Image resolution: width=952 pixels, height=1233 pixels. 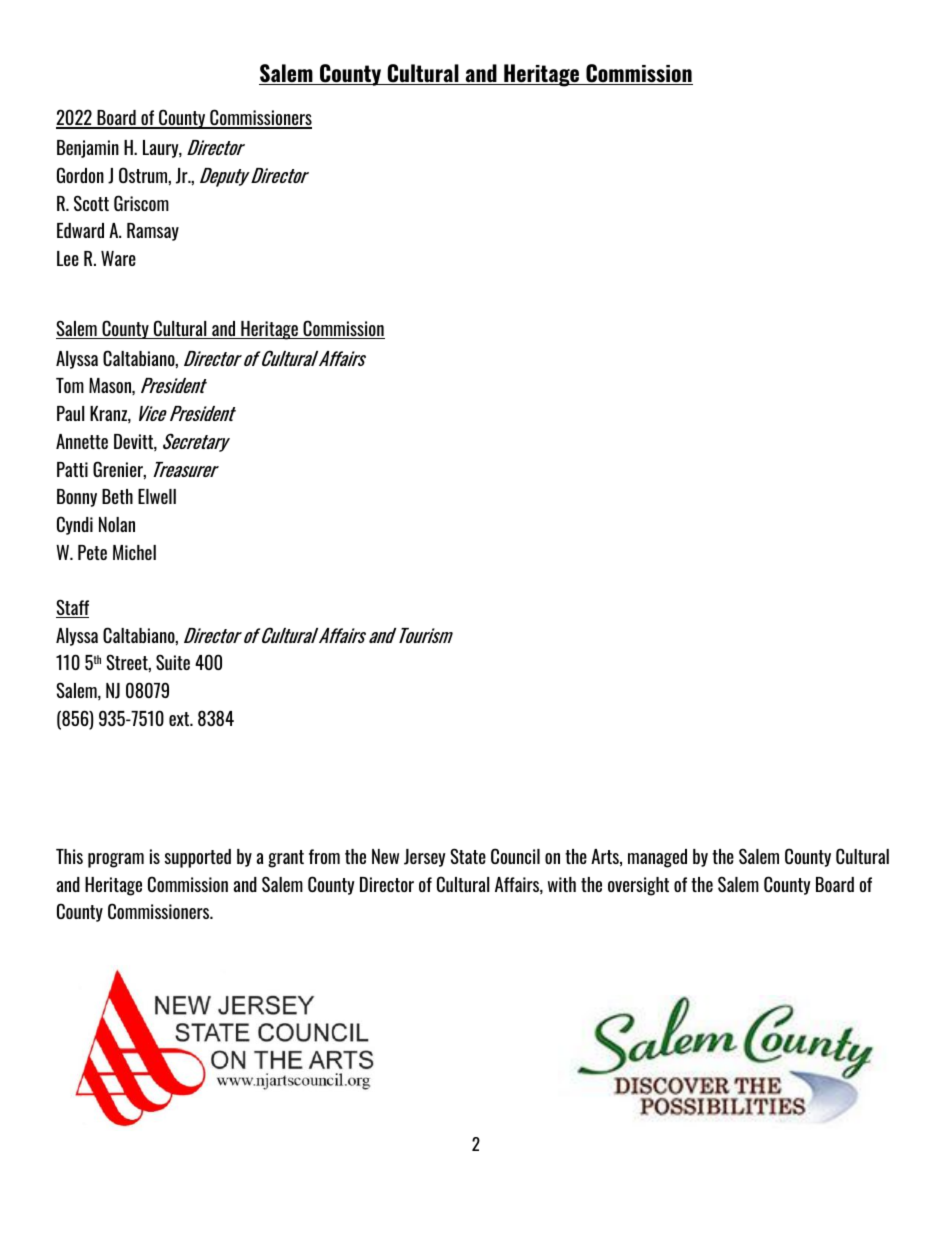 I want to click on Ramsay, so click(x=153, y=232).
